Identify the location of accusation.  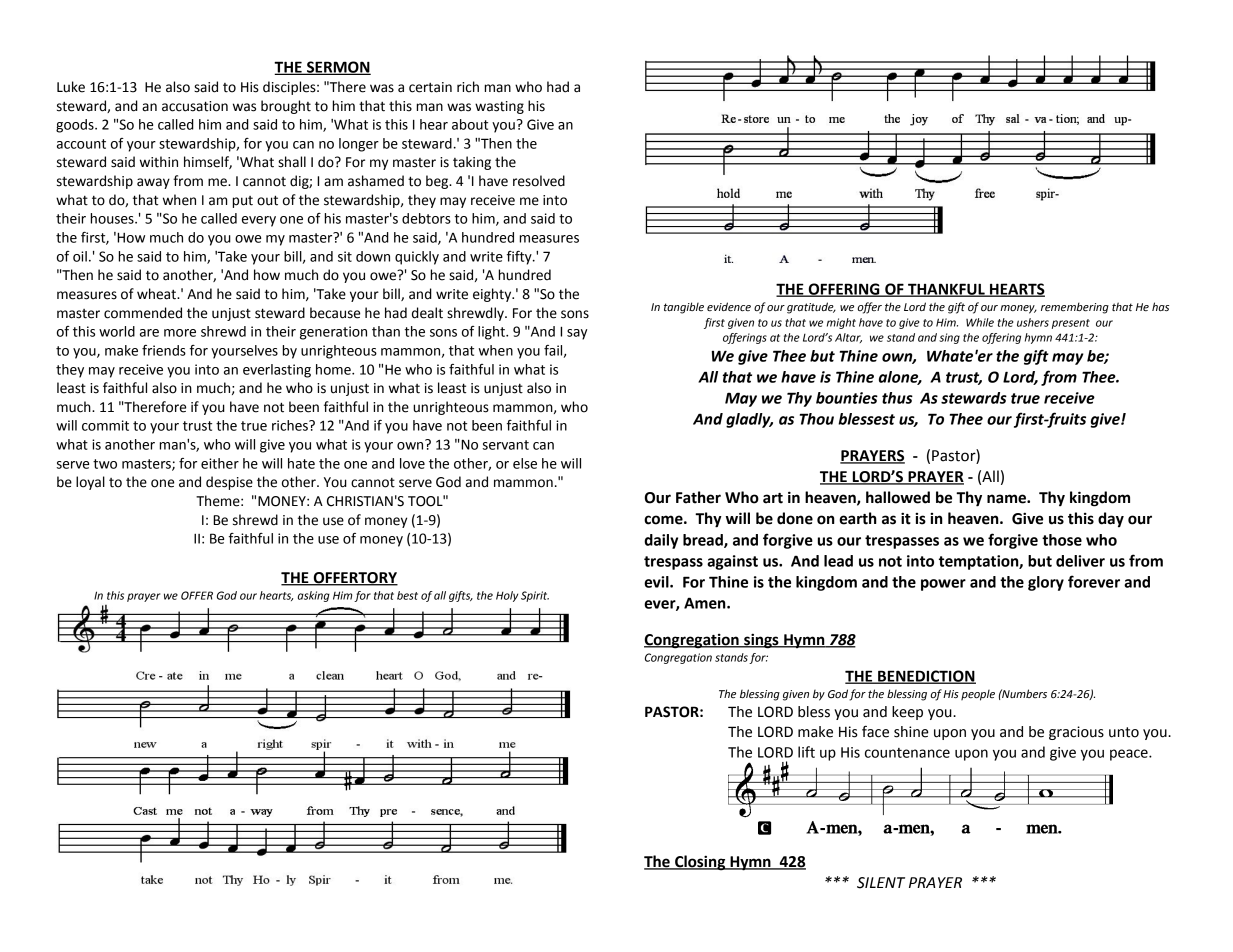
(195, 106).
